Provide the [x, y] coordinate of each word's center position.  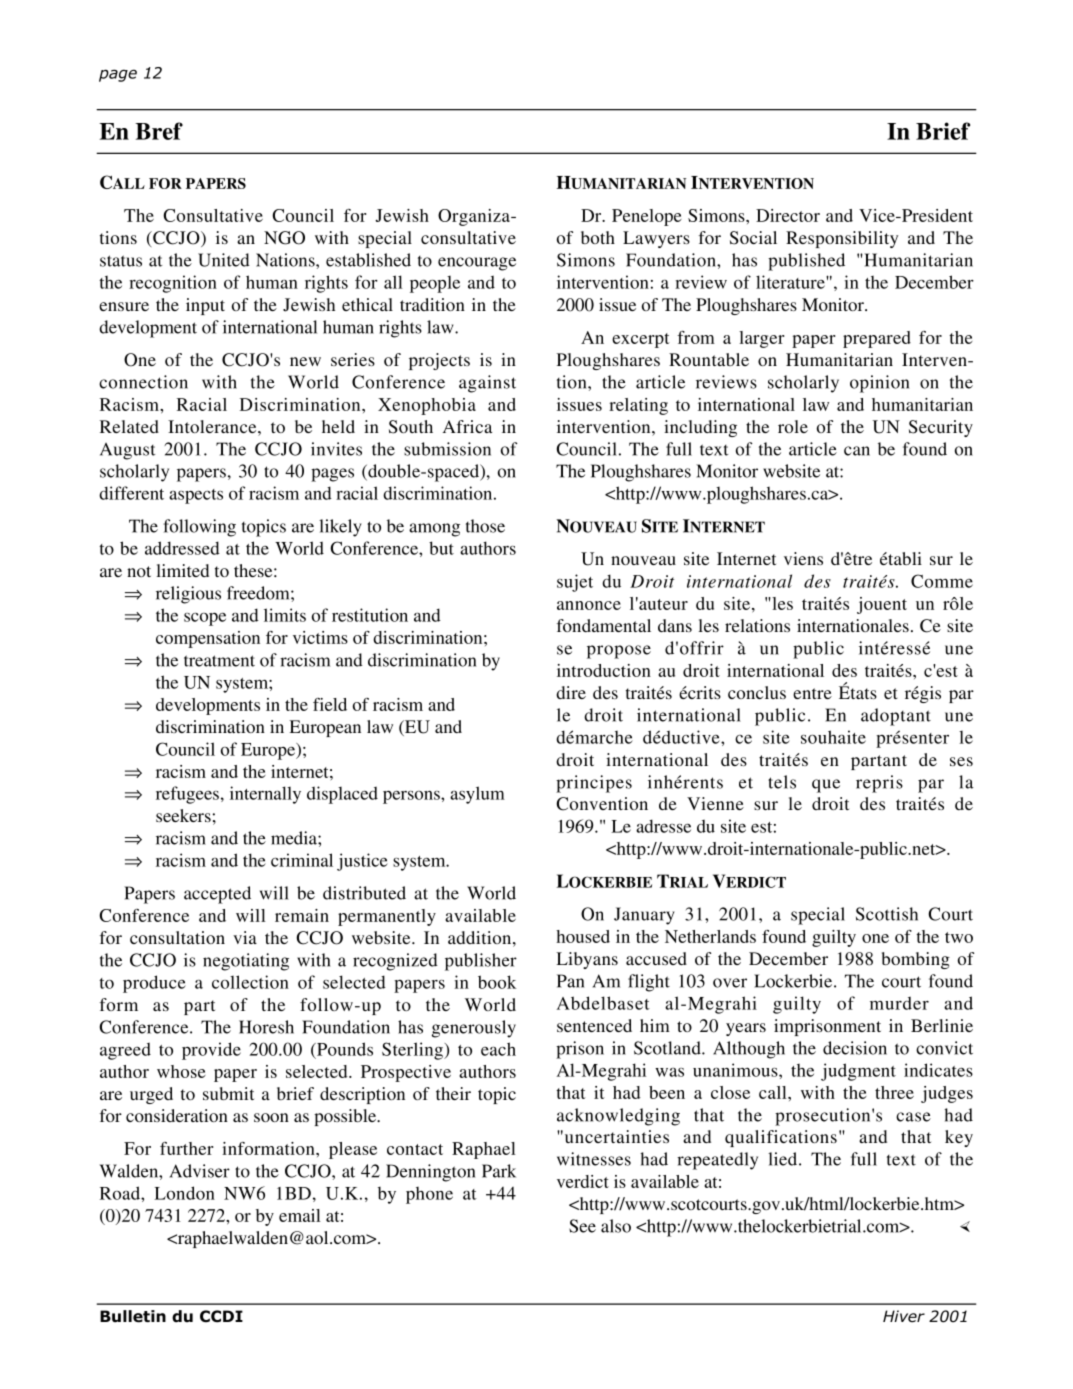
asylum [477, 795]
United [224, 260]
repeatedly [717, 1161]
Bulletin [133, 1316]
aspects [196, 496]
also [616, 1226]
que [826, 786]
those [485, 526]
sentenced [594, 1025]
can [857, 451]
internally [265, 795]
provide [211, 1051]
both [598, 237]
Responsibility [842, 239]
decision [855, 1048]
